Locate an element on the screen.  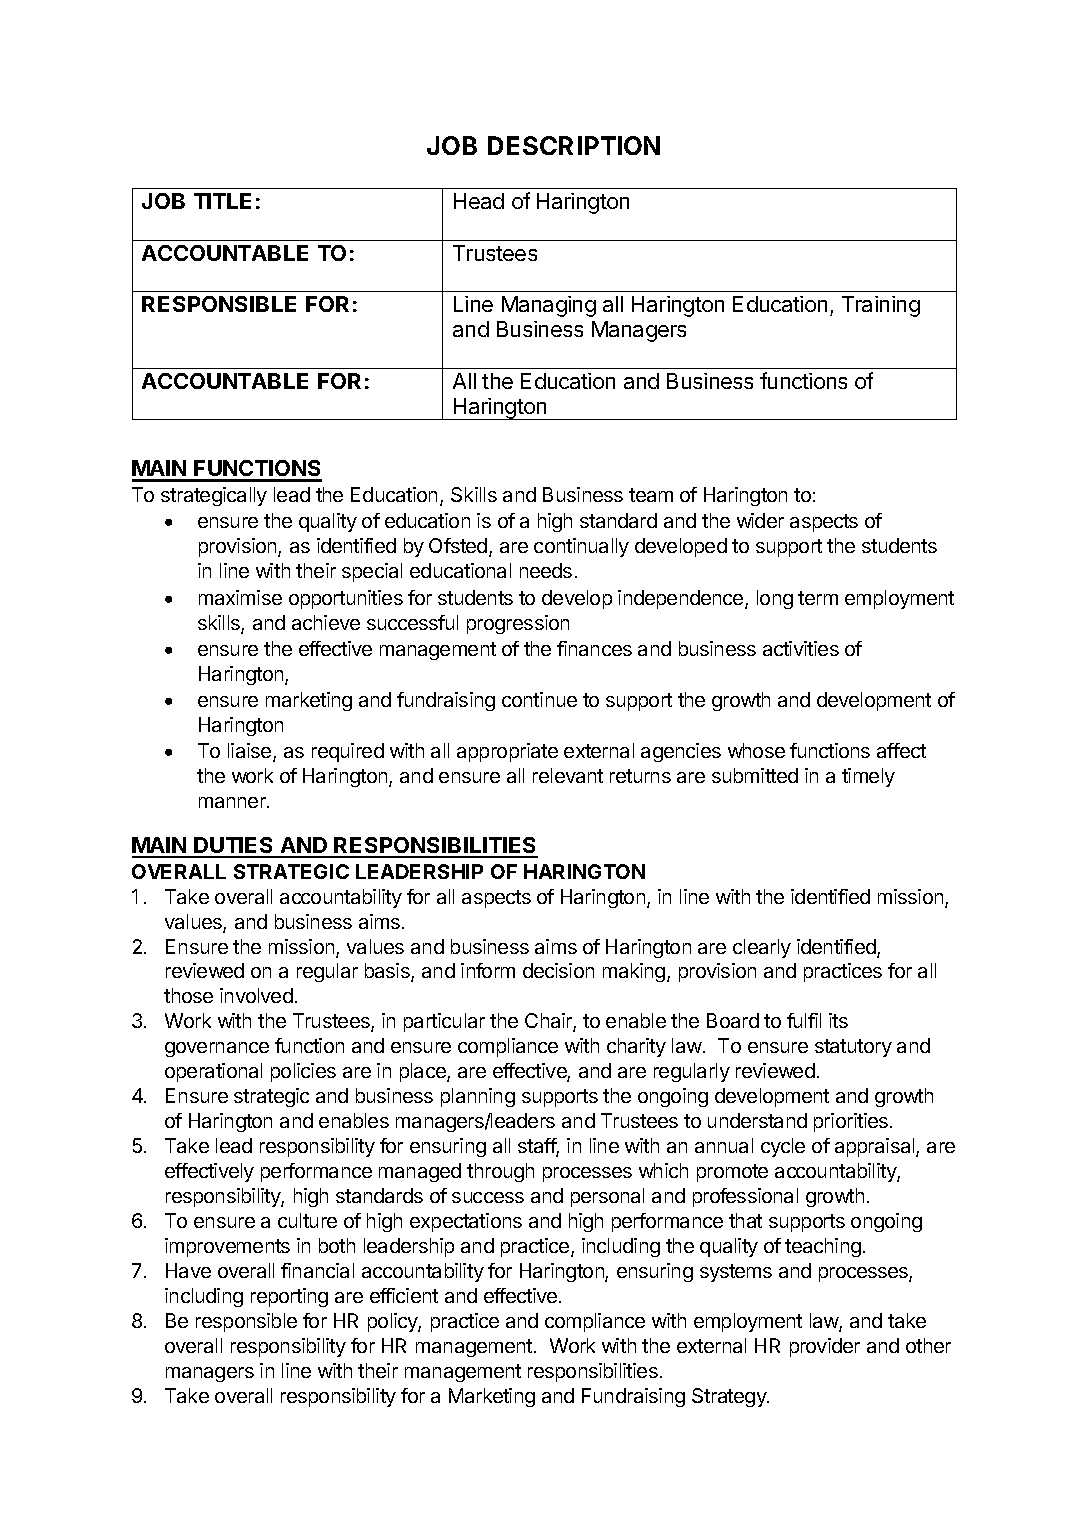
efficient is located at coordinates (404, 1295).
